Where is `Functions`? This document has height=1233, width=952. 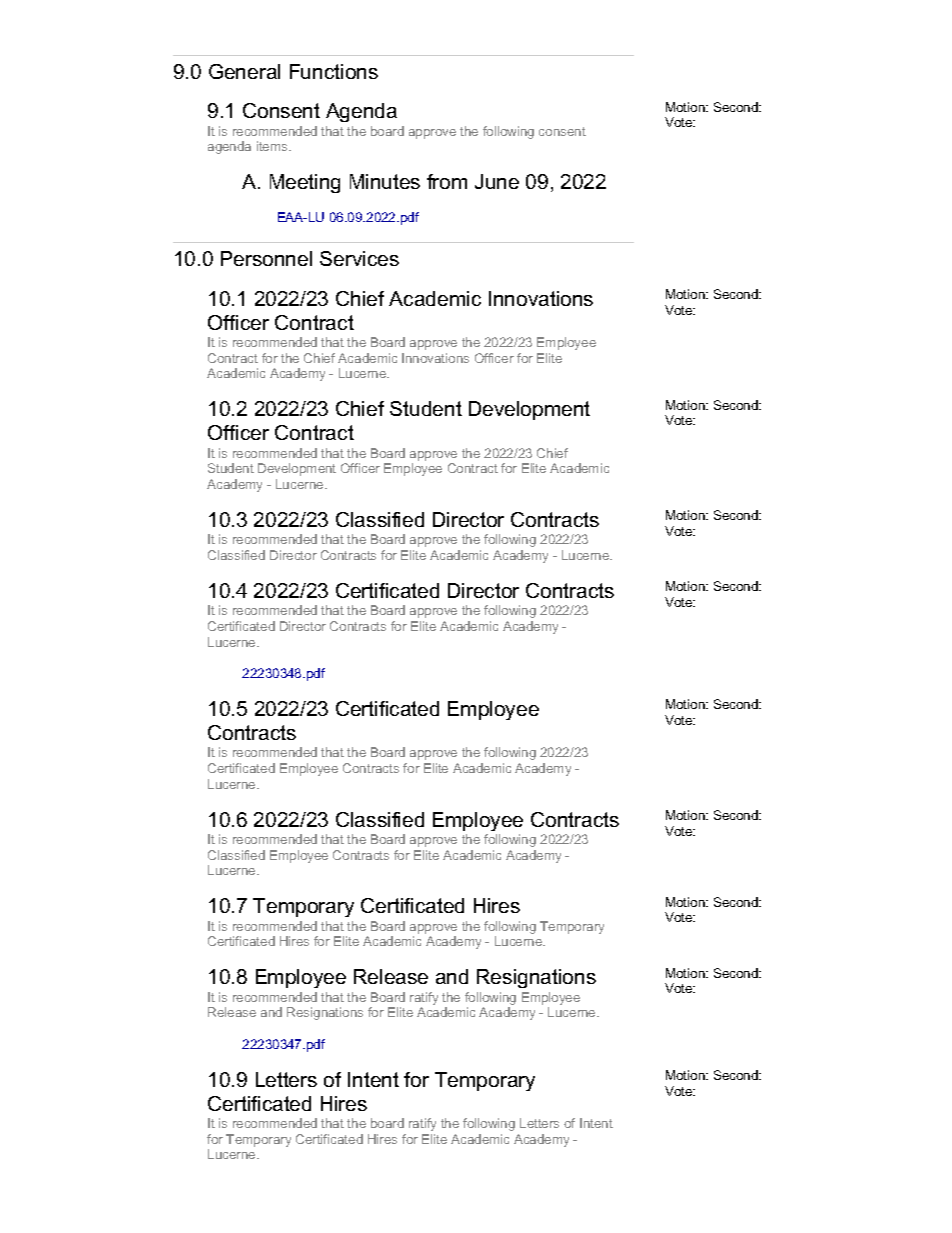
Functions is located at coordinates (334, 71).
